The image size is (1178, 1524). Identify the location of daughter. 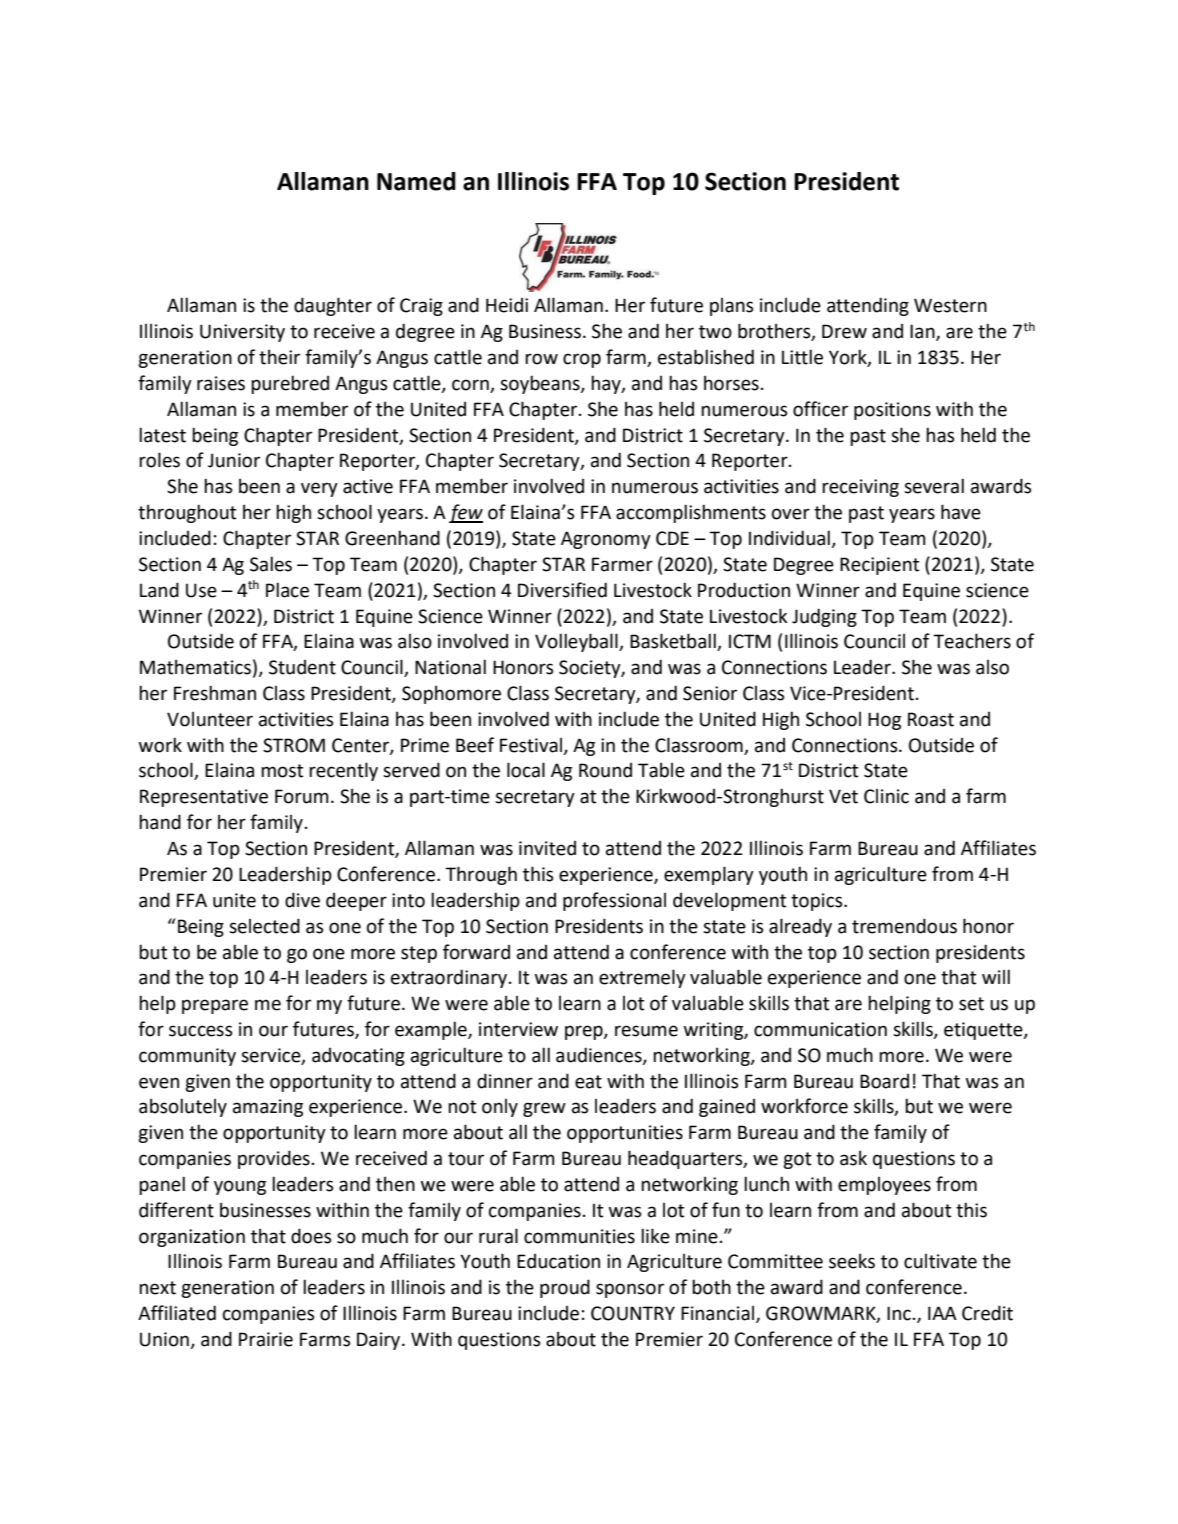
(333, 306).
